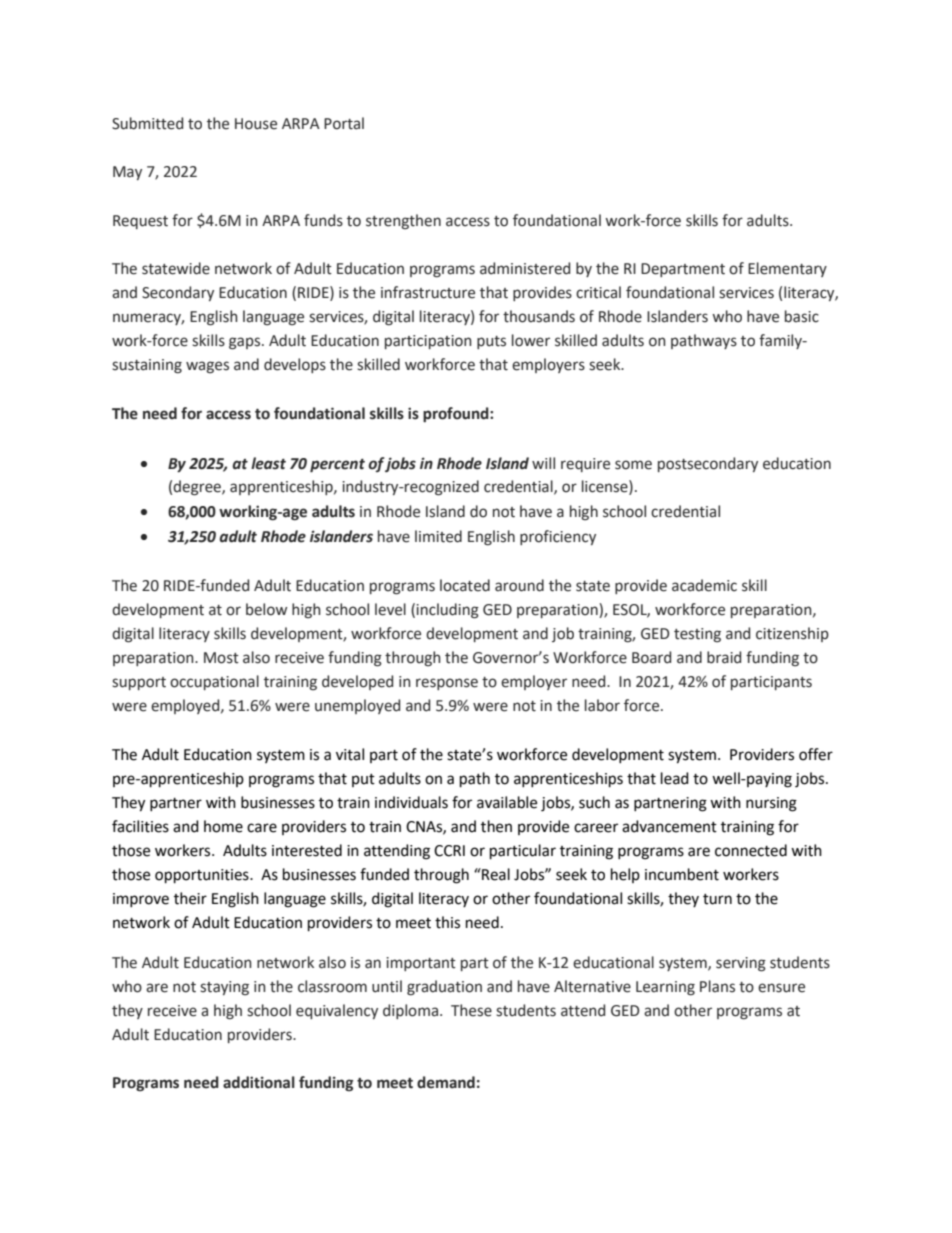  Describe the element at coordinates (507, 802) in the document. I see `available` at that location.
